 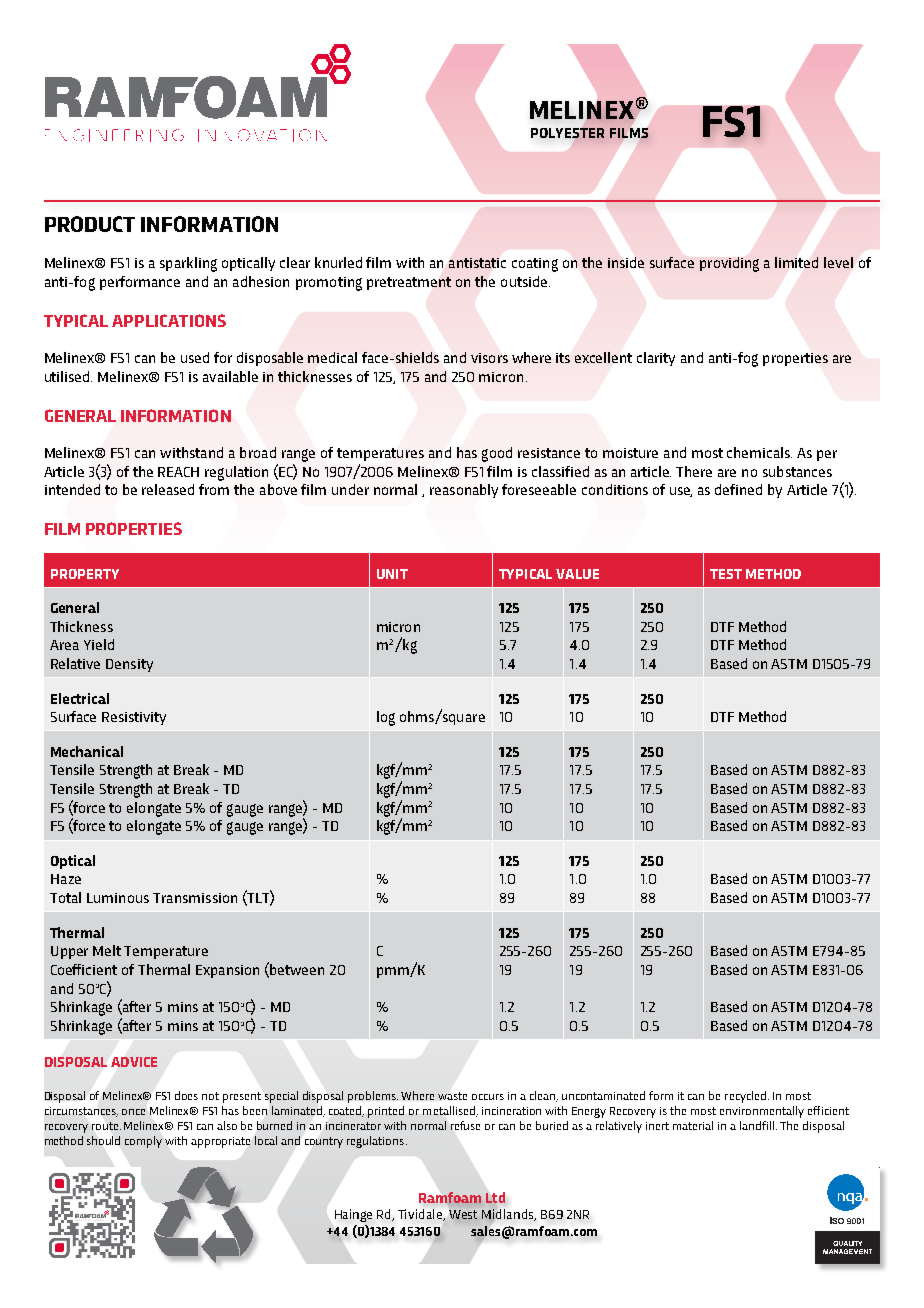 I want to click on providing, so click(x=729, y=264).
